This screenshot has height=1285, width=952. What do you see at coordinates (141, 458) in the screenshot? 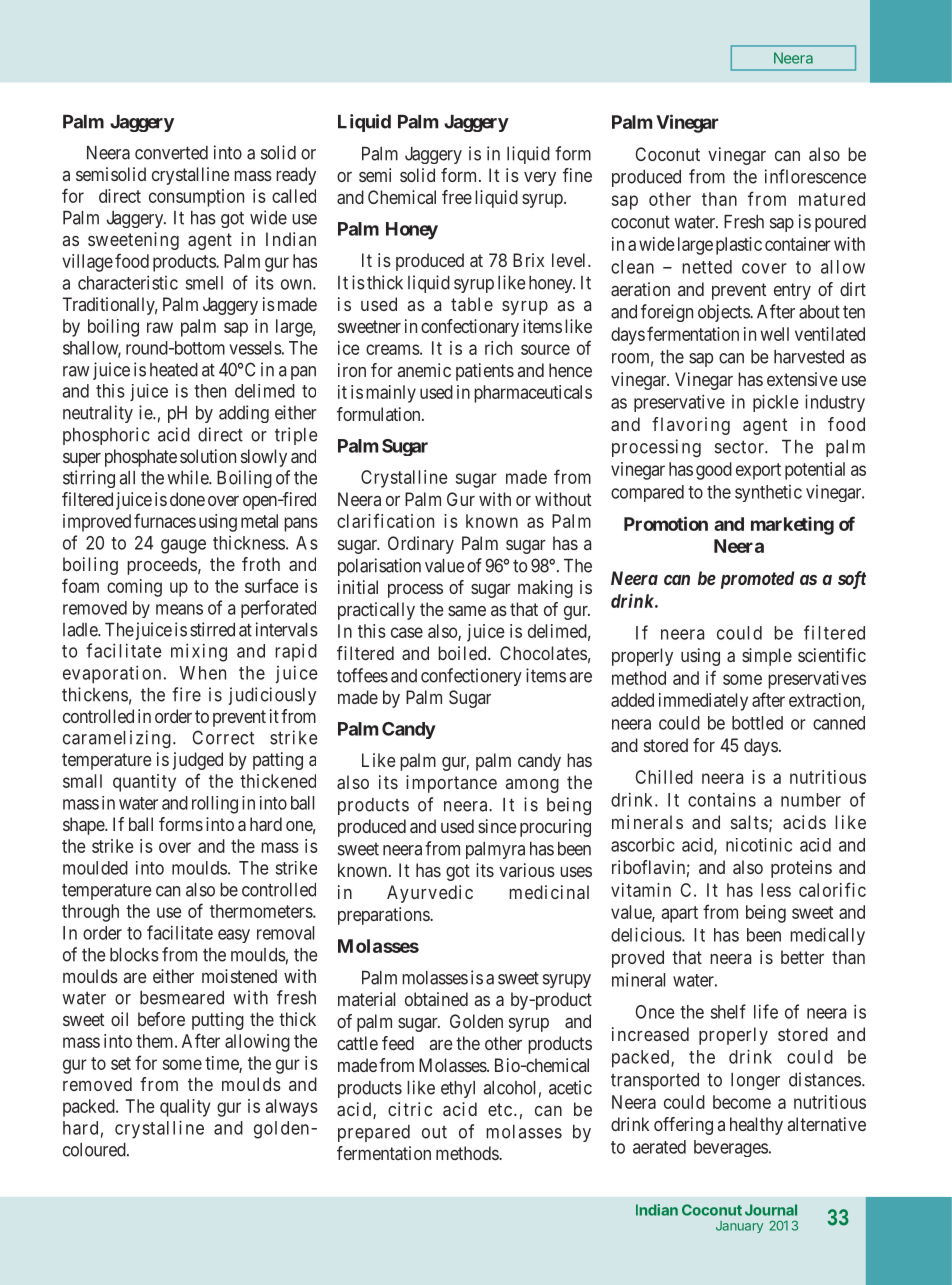
I see `phosphate` at bounding box center [141, 458].
